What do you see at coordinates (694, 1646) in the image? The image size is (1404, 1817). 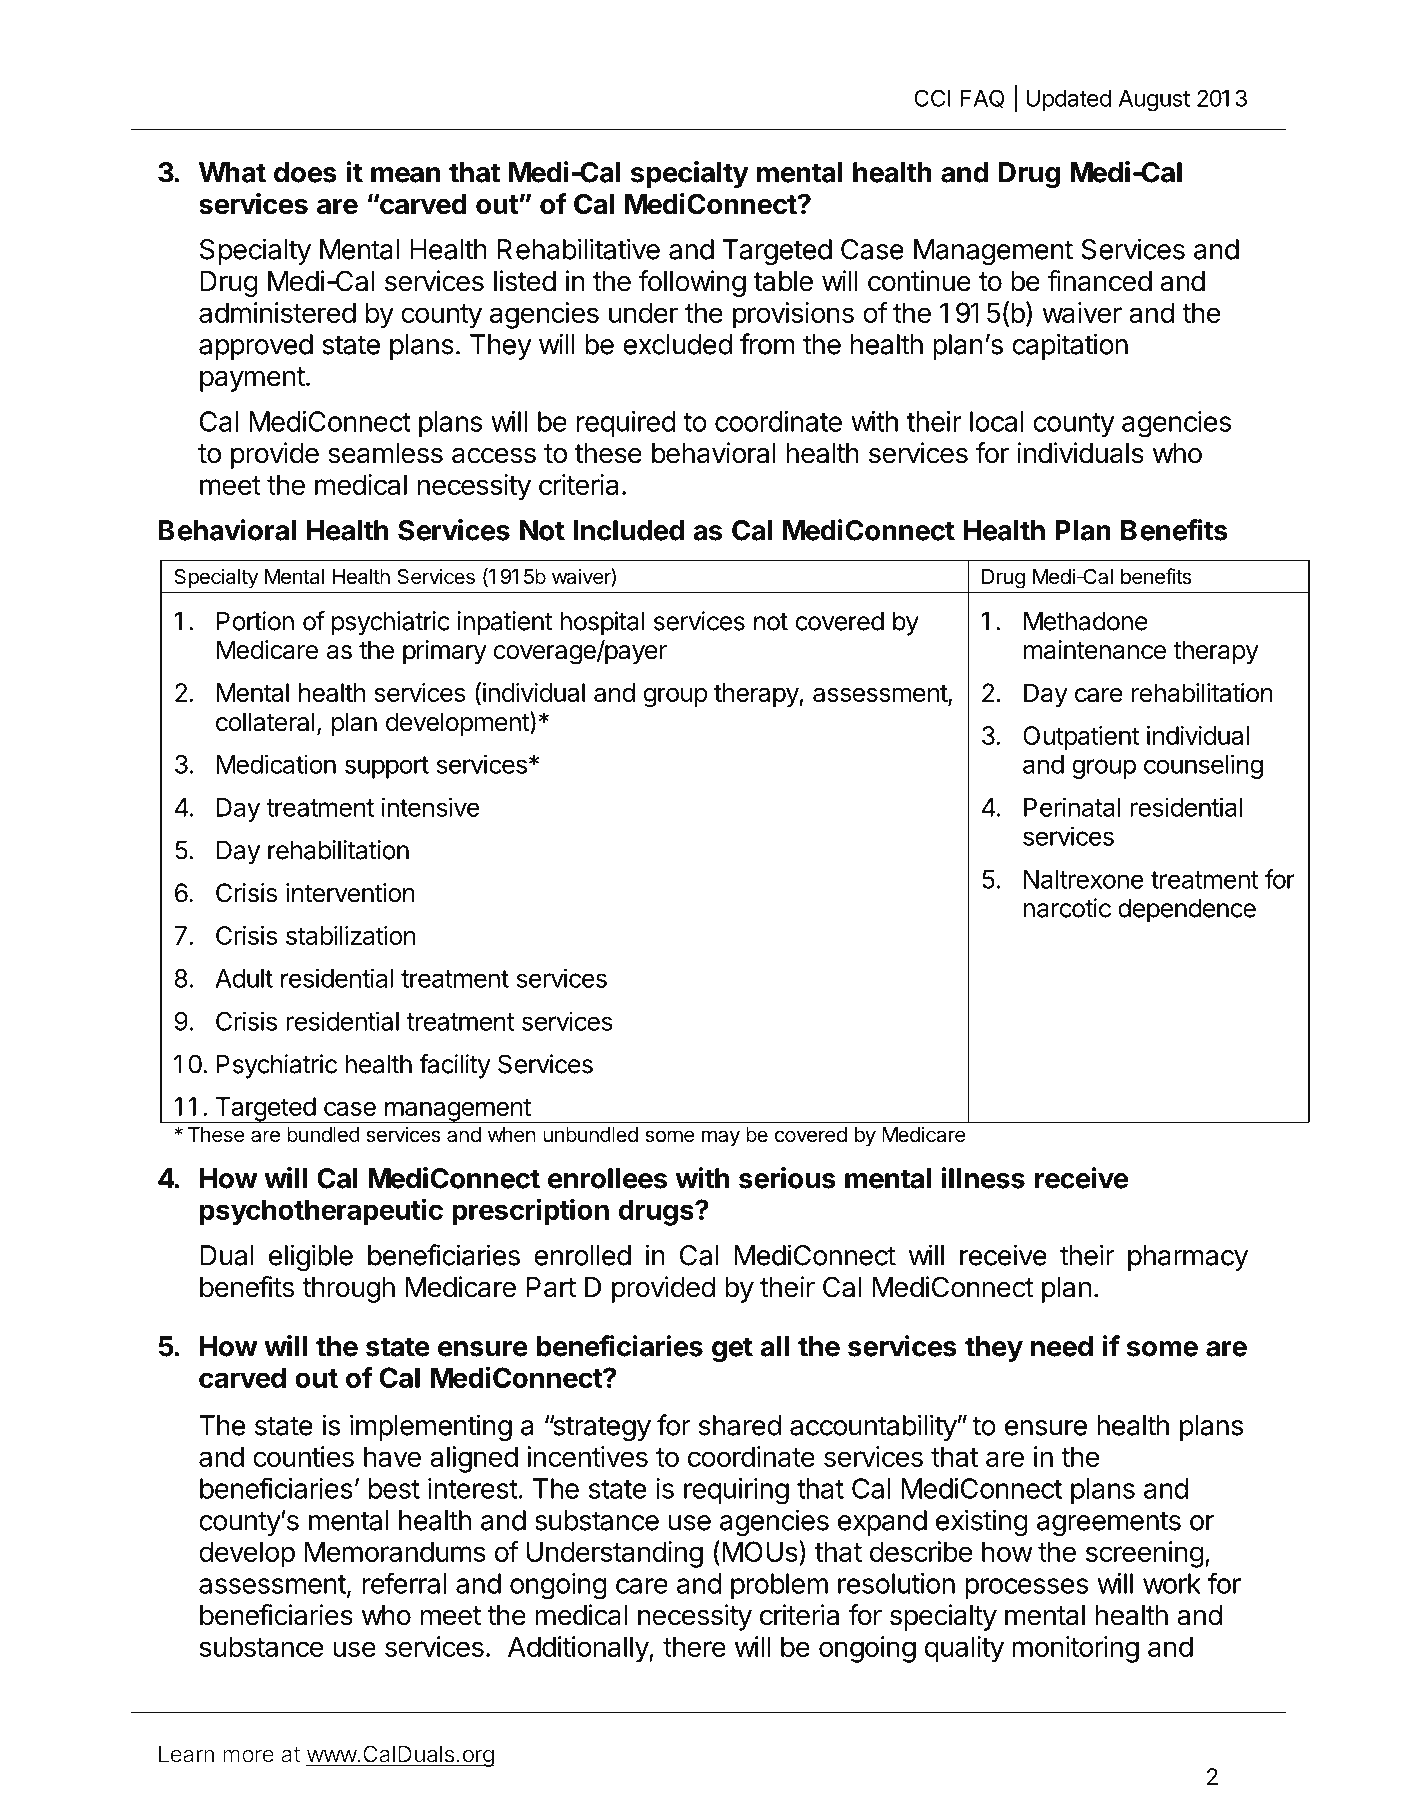 I see `there` at bounding box center [694, 1646].
